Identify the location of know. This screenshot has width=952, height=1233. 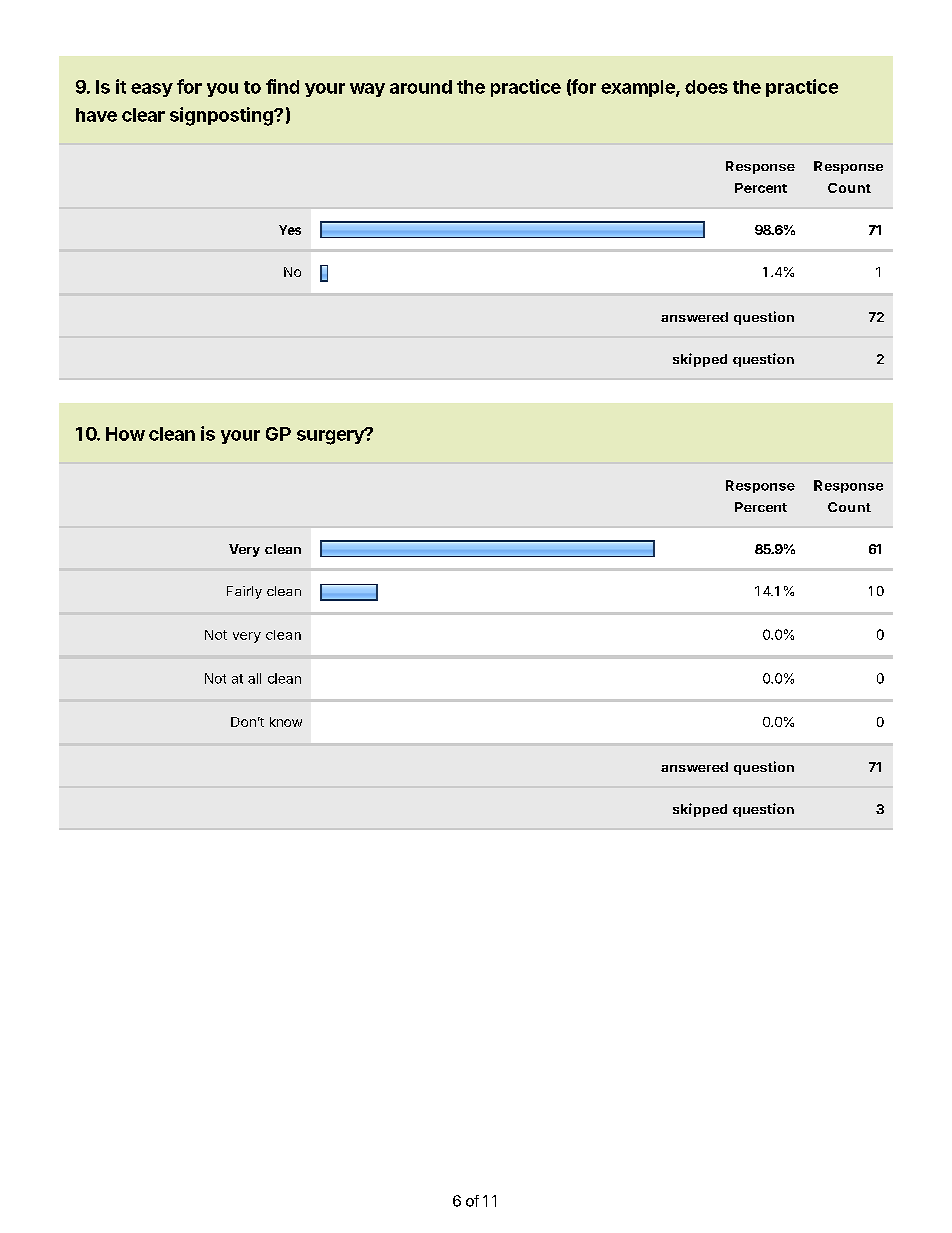
(286, 722).
